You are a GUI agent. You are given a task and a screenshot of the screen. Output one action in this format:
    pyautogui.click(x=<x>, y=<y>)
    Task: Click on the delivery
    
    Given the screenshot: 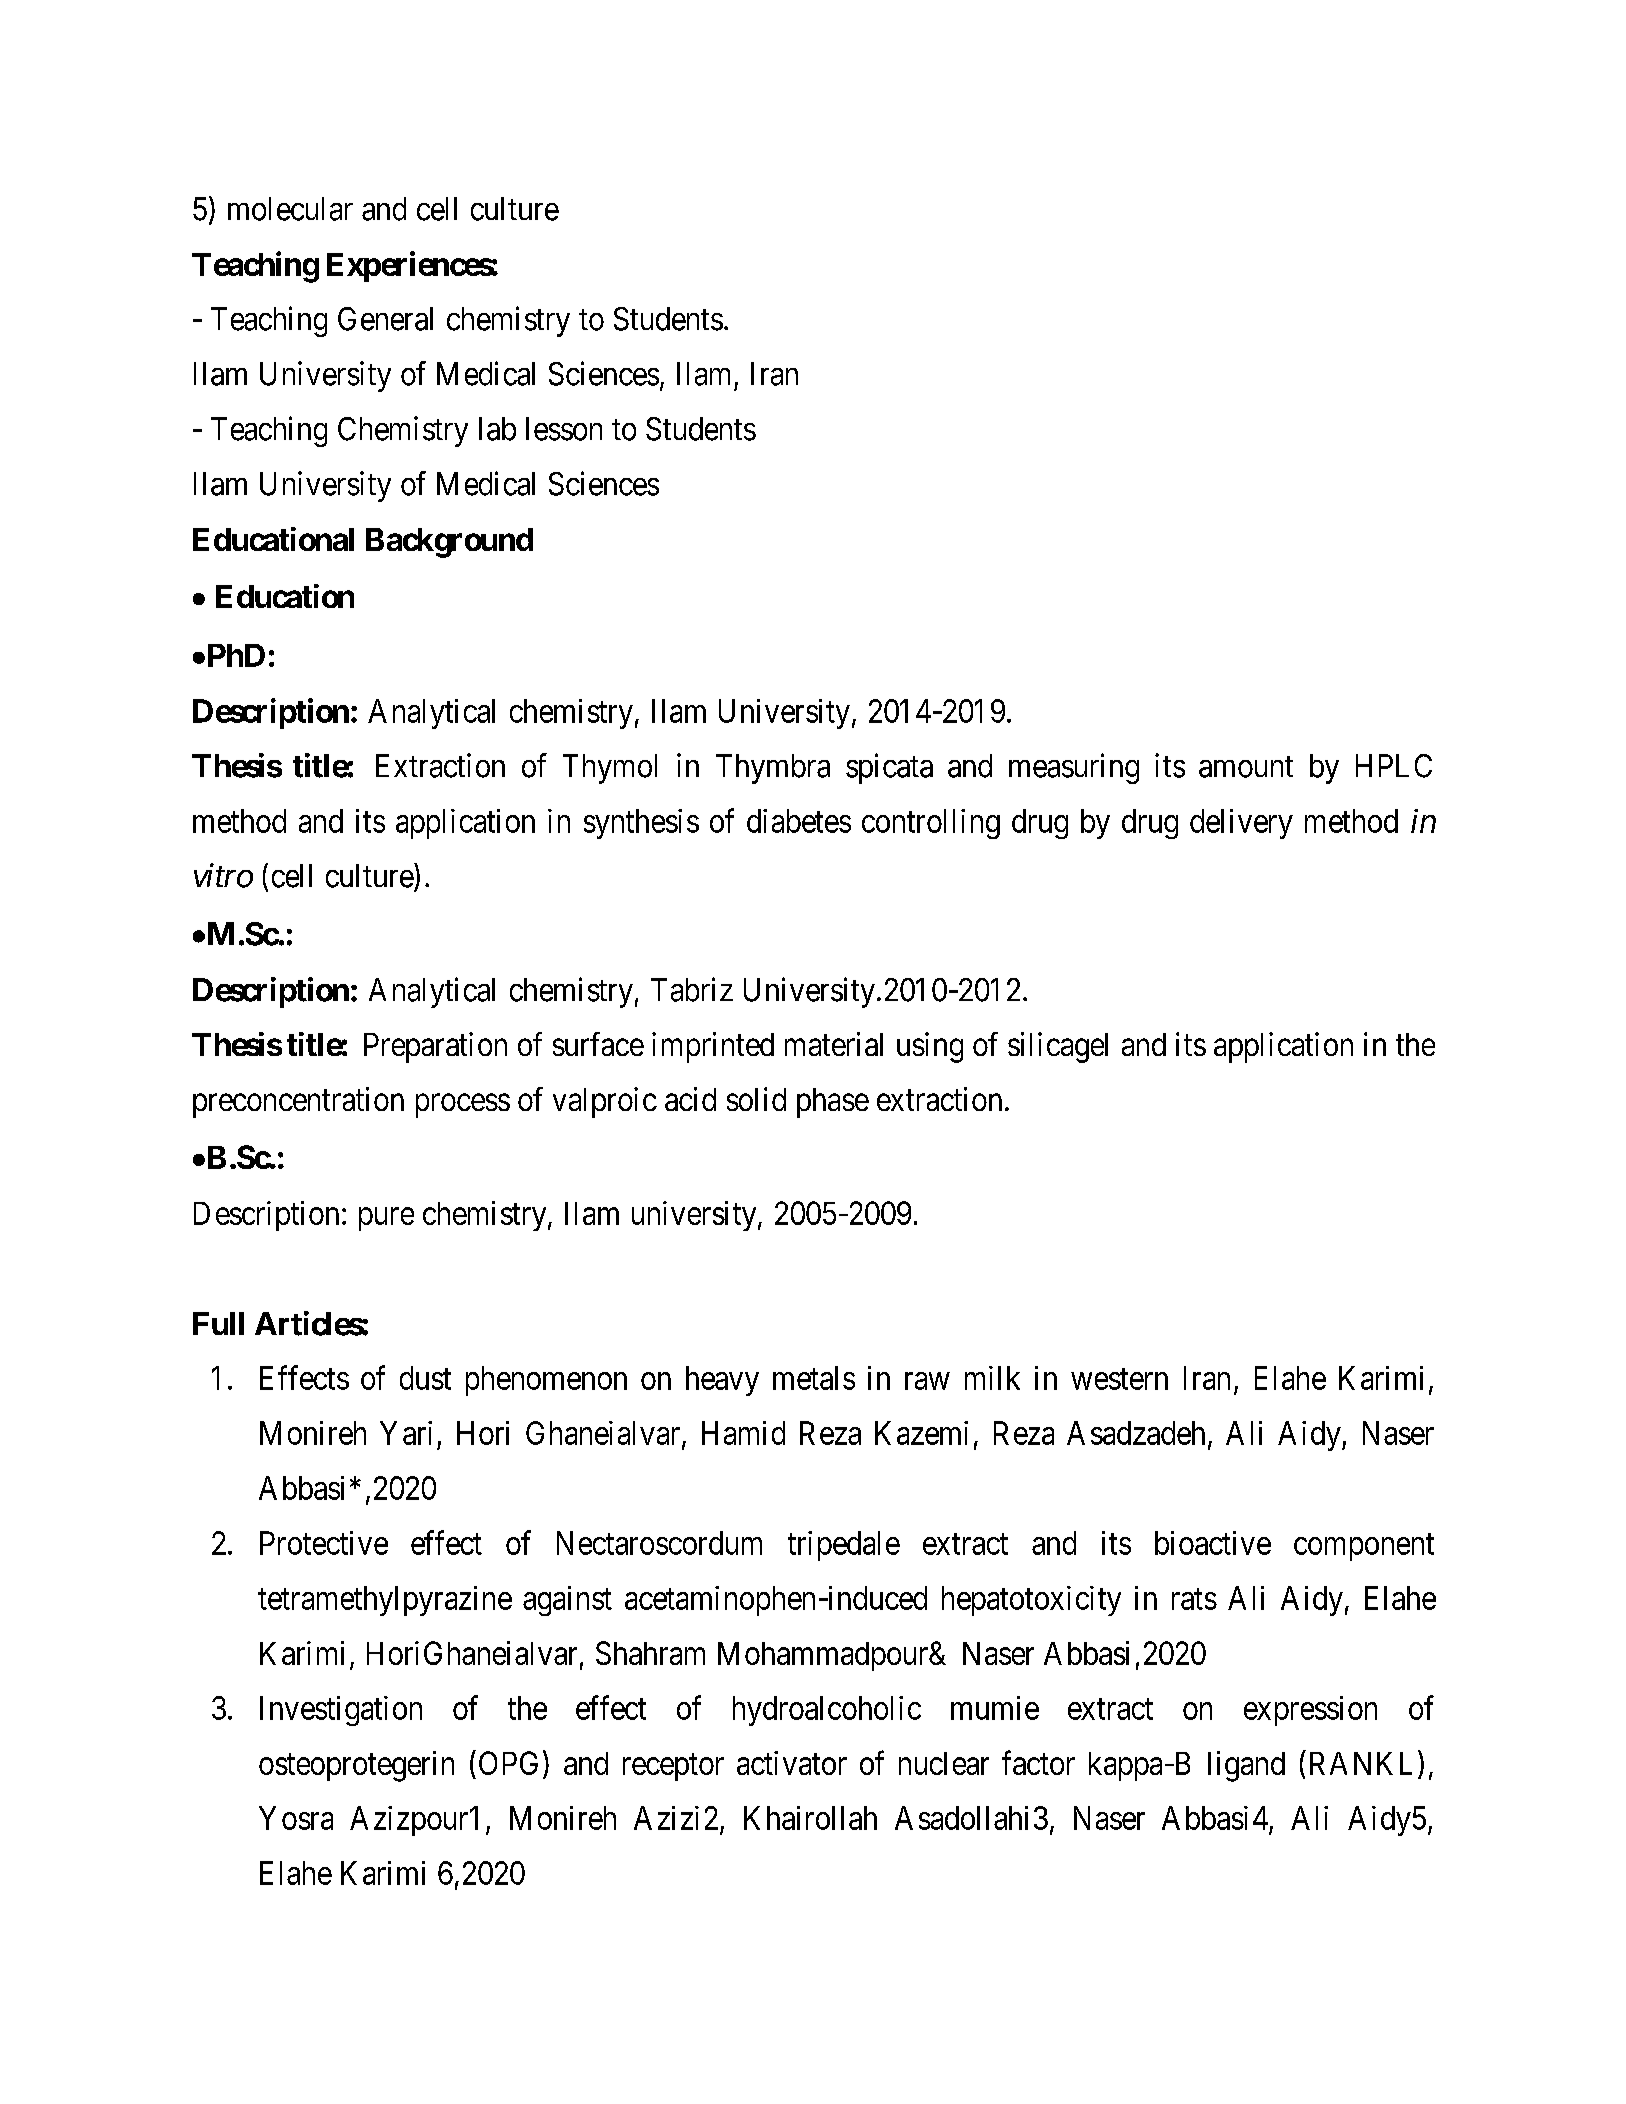 What is the action you would take?
    pyautogui.click(x=1241, y=824)
